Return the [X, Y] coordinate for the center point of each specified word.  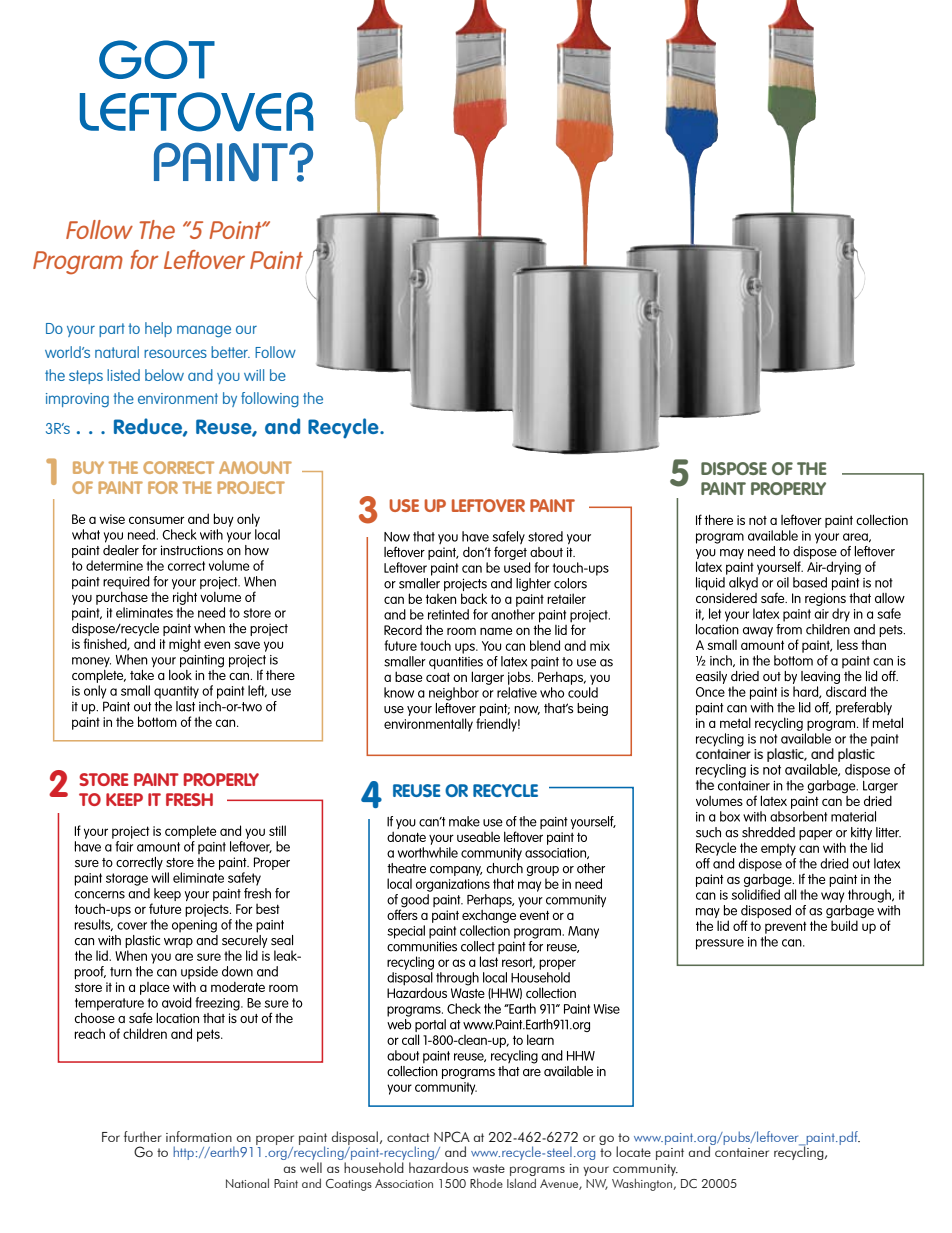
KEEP [124, 799]
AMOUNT [255, 467]
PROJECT [251, 487]
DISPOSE [734, 468]
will [254, 375]
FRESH [189, 799]
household [374, 1167]
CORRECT [178, 467]
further [143, 1136]
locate [633, 1151]
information [199, 1136]
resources [175, 353]
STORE [104, 779]
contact [408, 1137]
